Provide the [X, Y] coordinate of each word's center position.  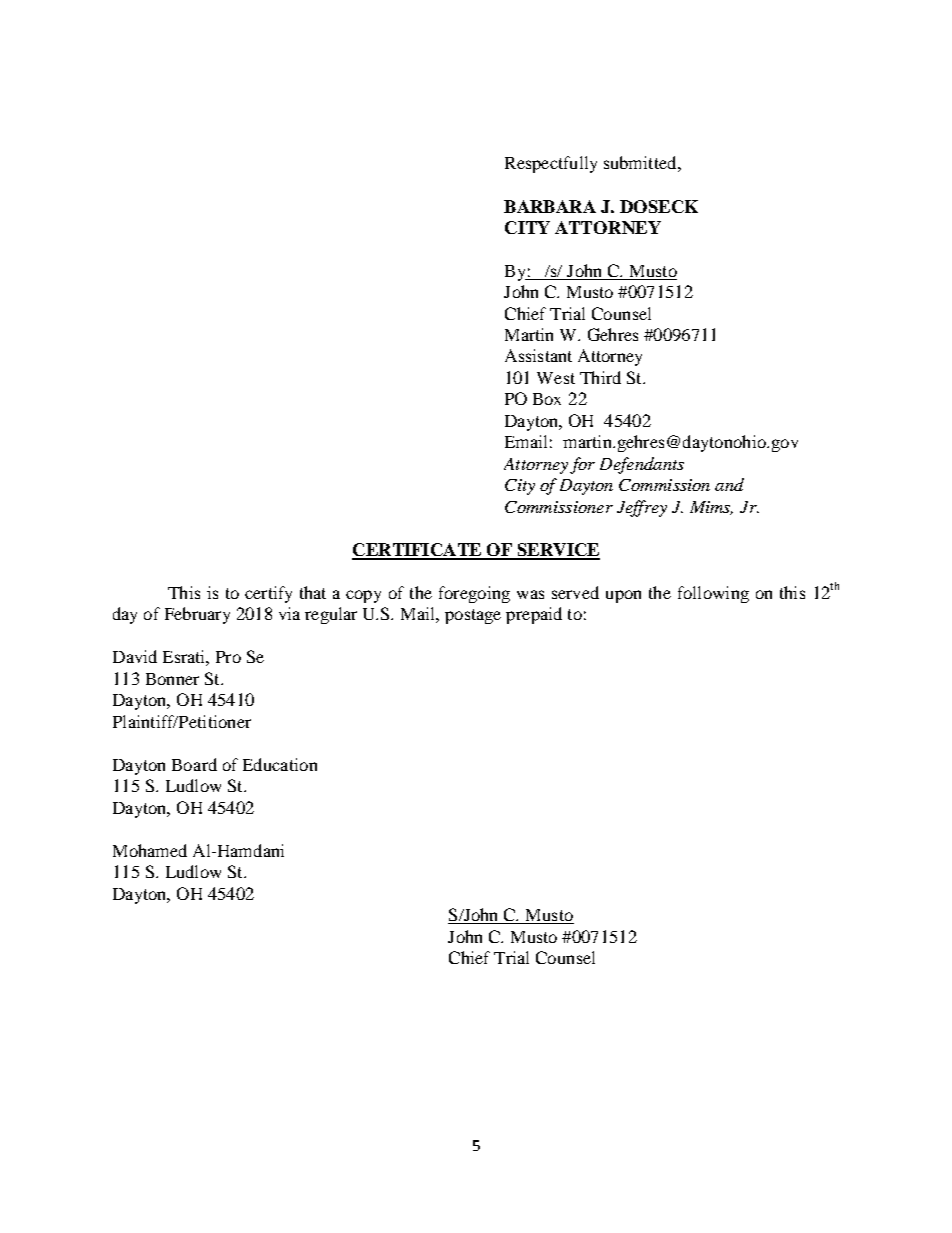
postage [473, 616]
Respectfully [551, 164]
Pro [228, 657]
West [556, 378]
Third [600, 377]
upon [623, 596]
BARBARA [550, 206]
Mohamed [150, 850]
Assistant [538, 355]
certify [268, 594]
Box [547, 399]
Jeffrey [642, 508]
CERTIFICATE [418, 551]
